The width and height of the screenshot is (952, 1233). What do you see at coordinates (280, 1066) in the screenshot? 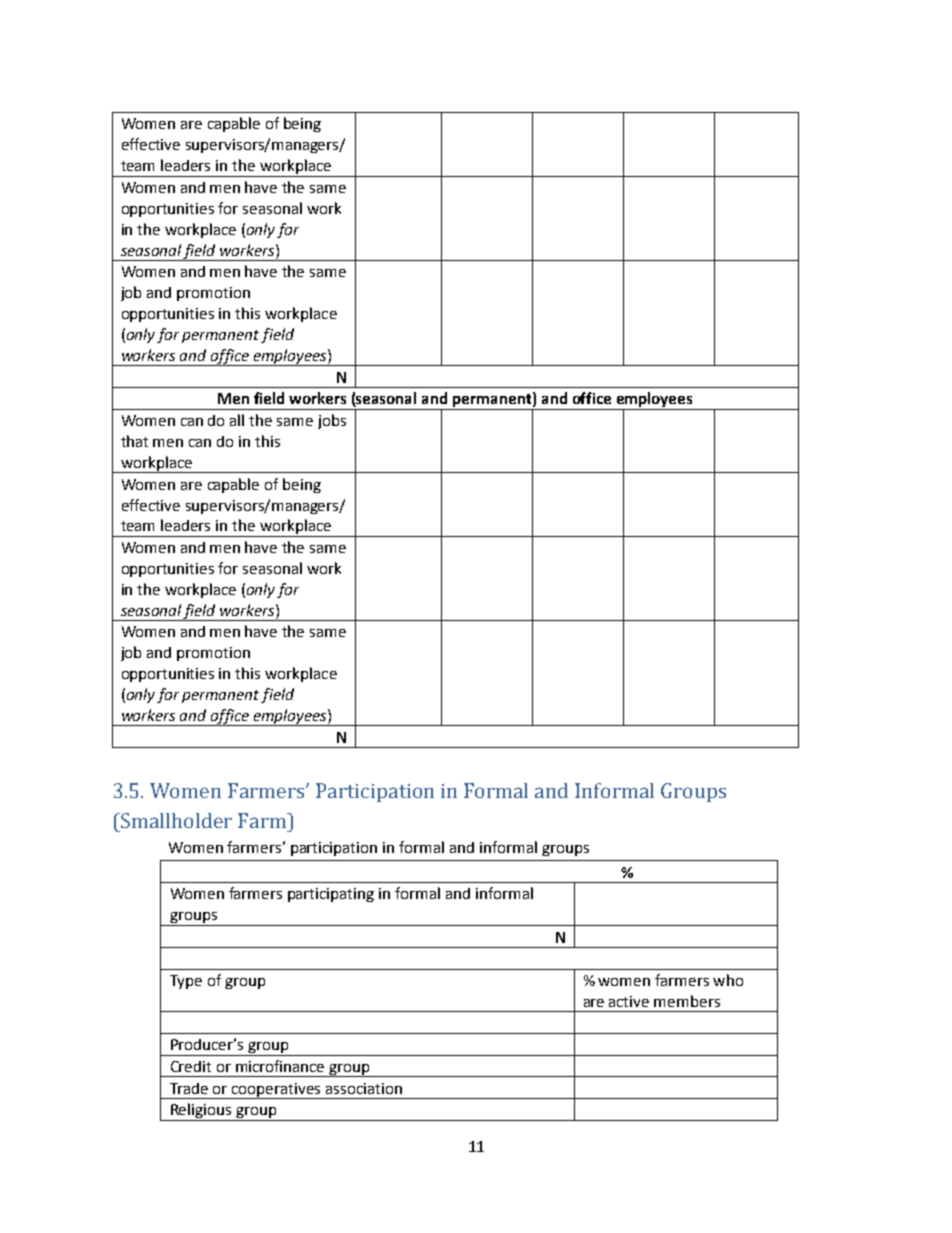
I see `microfinance` at bounding box center [280, 1066].
